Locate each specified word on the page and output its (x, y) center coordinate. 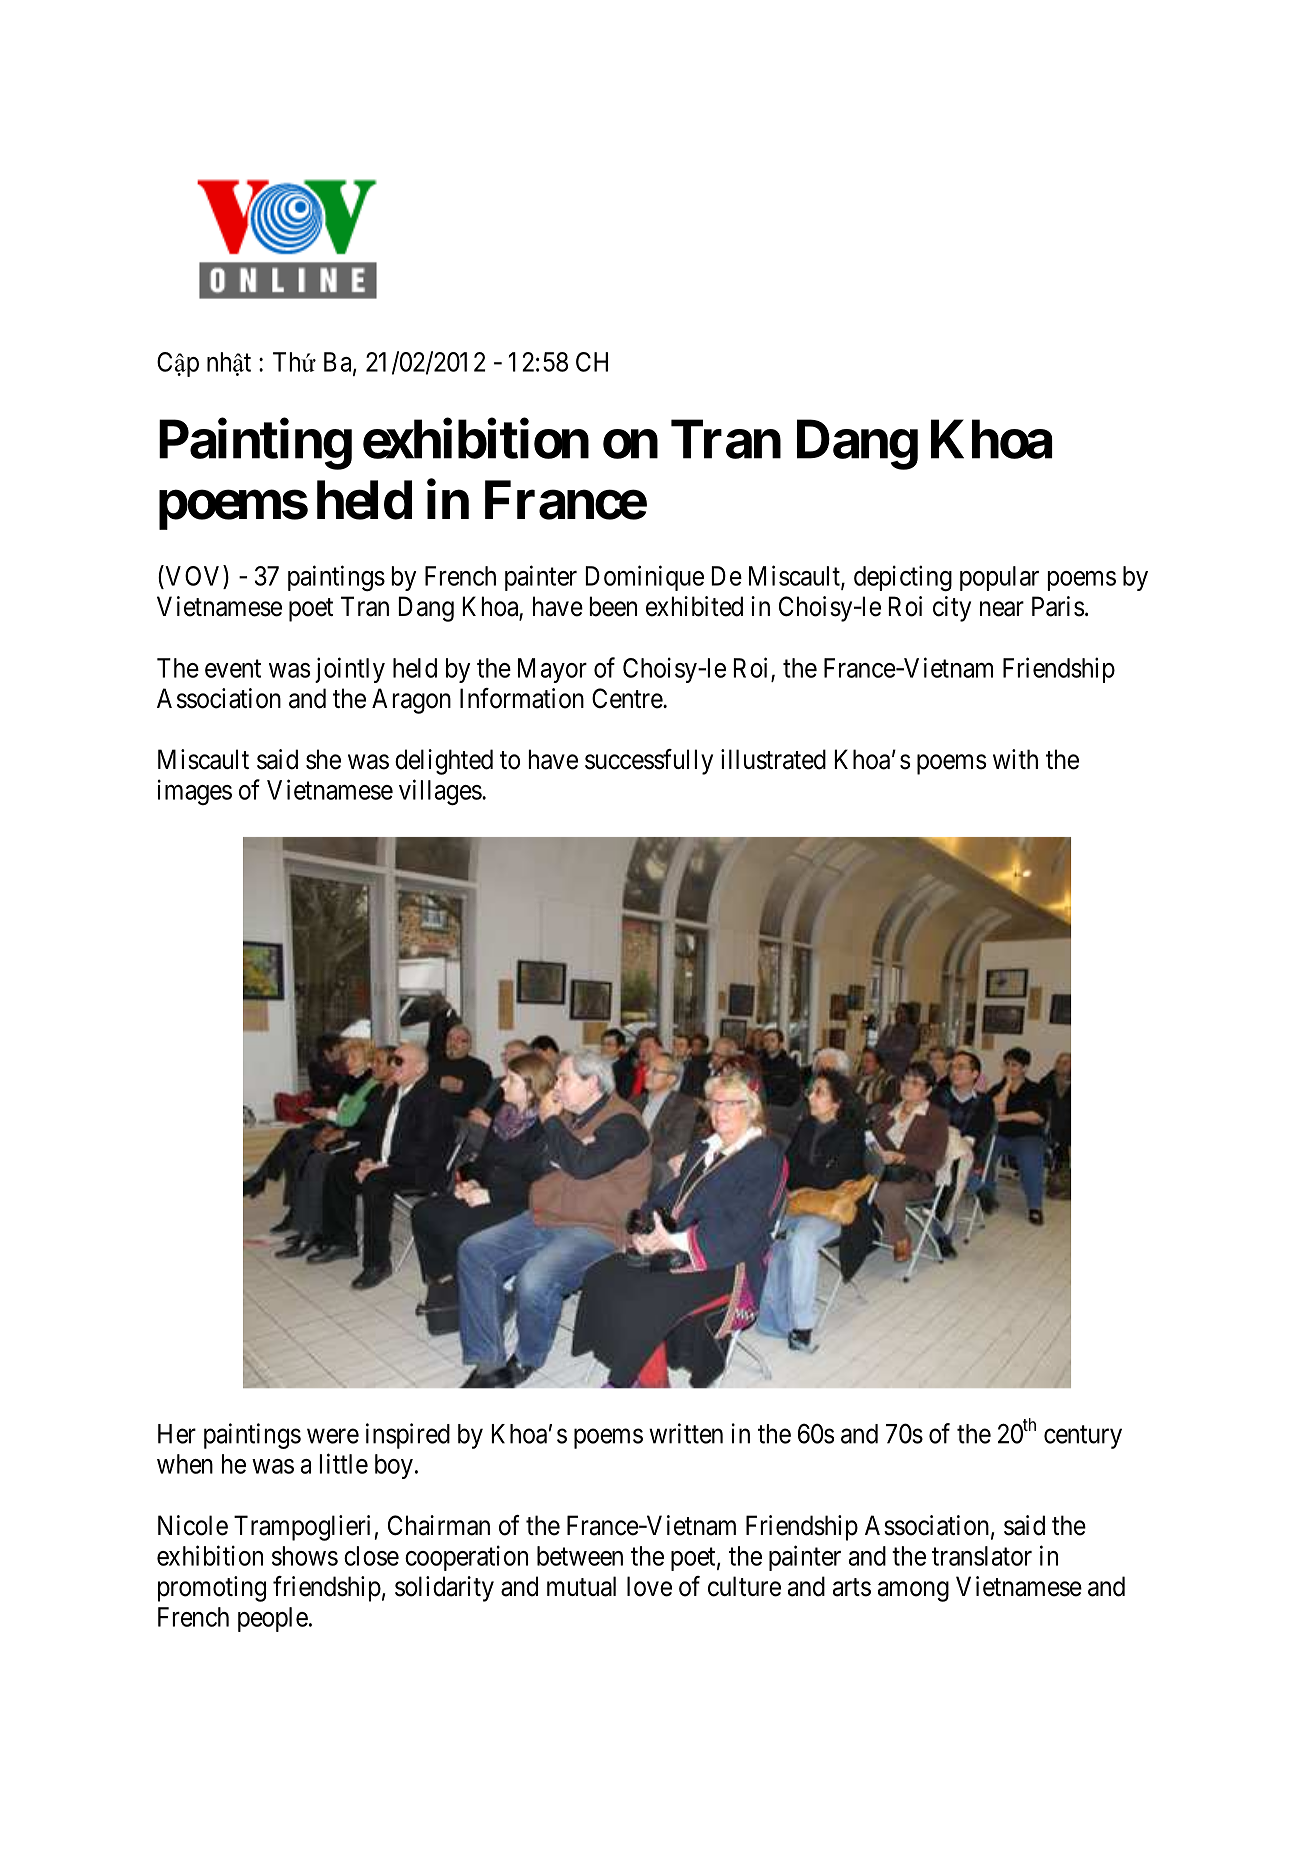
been (613, 606)
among (913, 1591)
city (952, 609)
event (233, 669)
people (273, 1619)
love (649, 1586)
